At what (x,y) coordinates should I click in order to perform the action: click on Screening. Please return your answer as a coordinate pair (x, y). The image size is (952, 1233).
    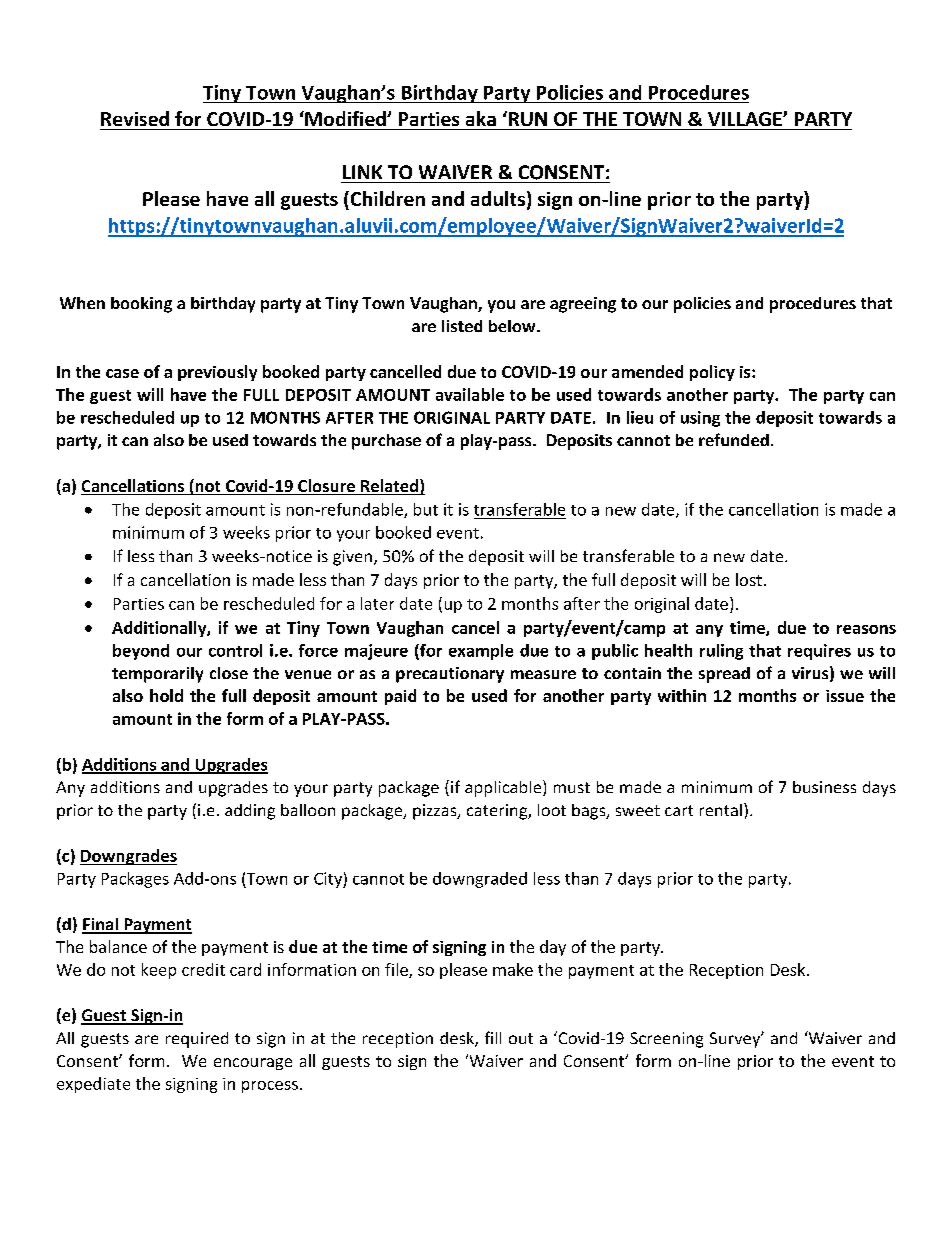
    Looking at the image, I should click on (666, 1040).
